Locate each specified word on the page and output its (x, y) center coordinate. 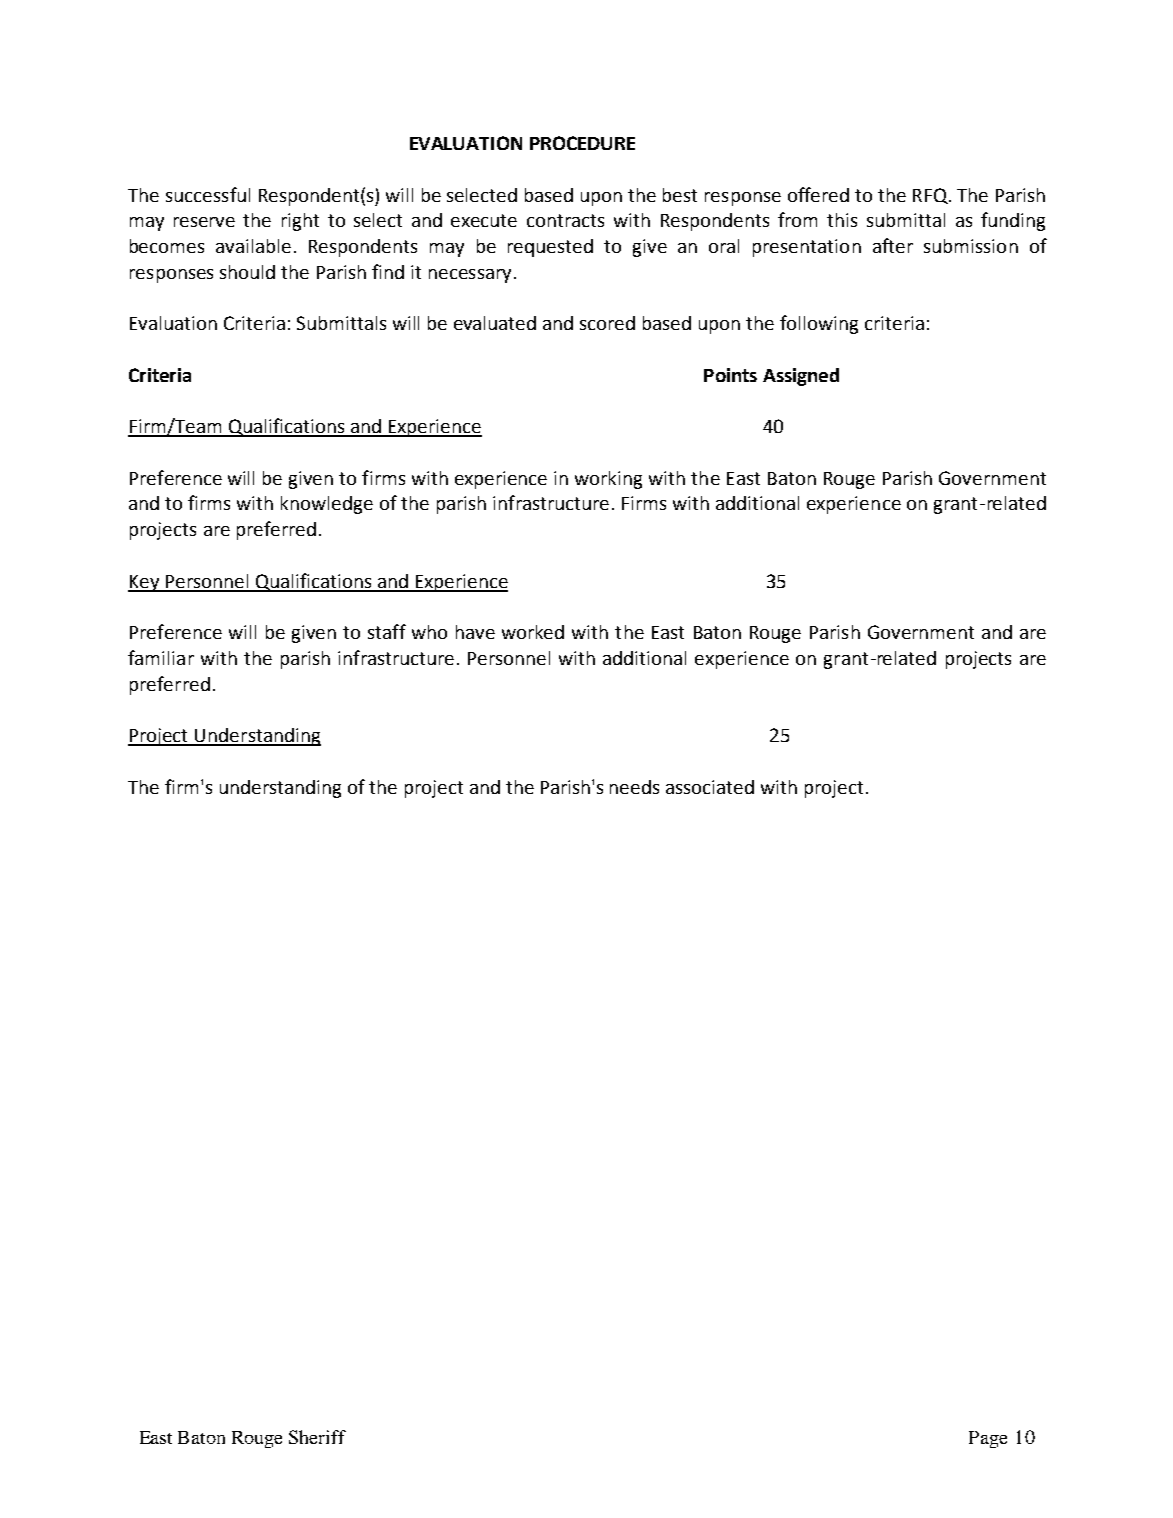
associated (710, 787)
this (842, 220)
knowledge (327, 505)
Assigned (801, 377)
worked (533, 632)
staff (387, 631)
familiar (161, 657)
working (608, 480)
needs (634, 787)
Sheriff (317, 1437)
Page (988, 1439)
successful (208, 194)
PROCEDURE (582, 143)
